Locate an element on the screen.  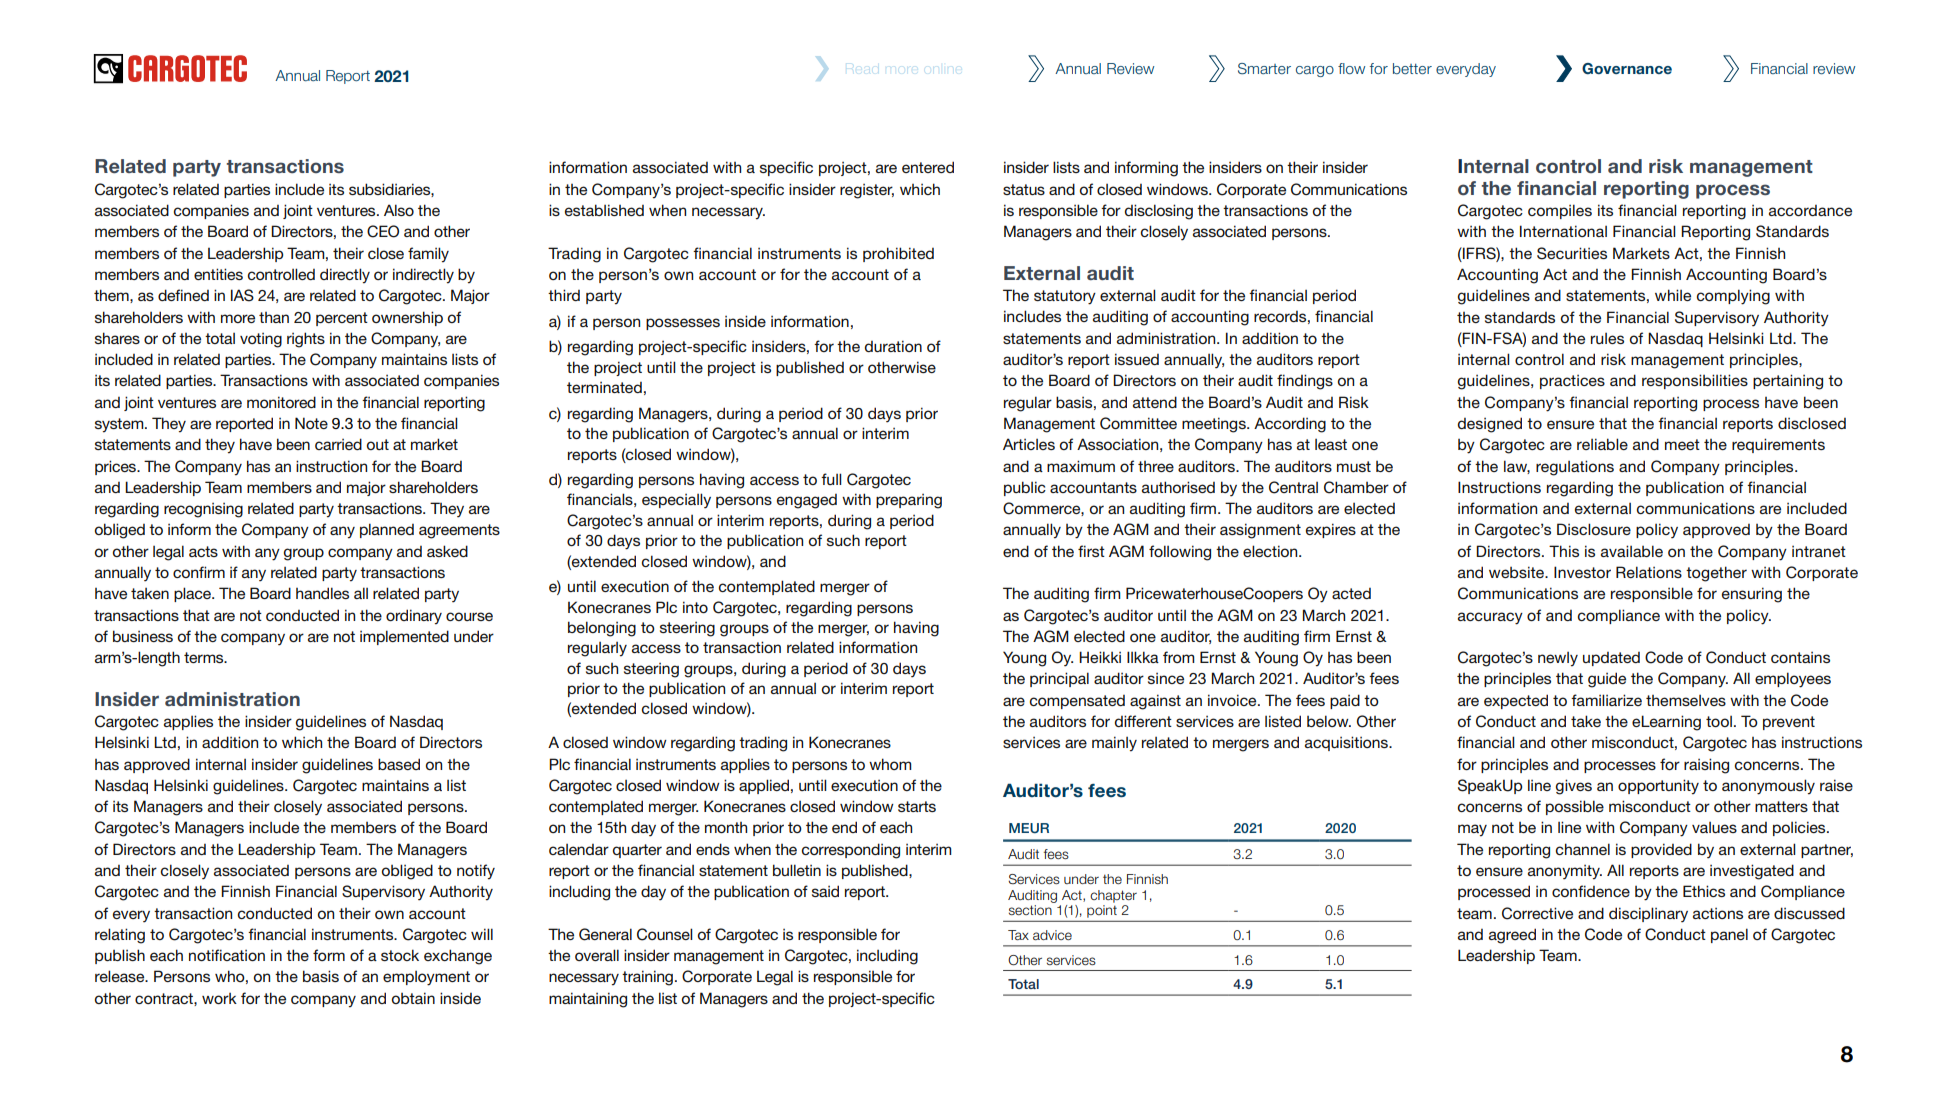
Also is located at coordinates (399, 210).
